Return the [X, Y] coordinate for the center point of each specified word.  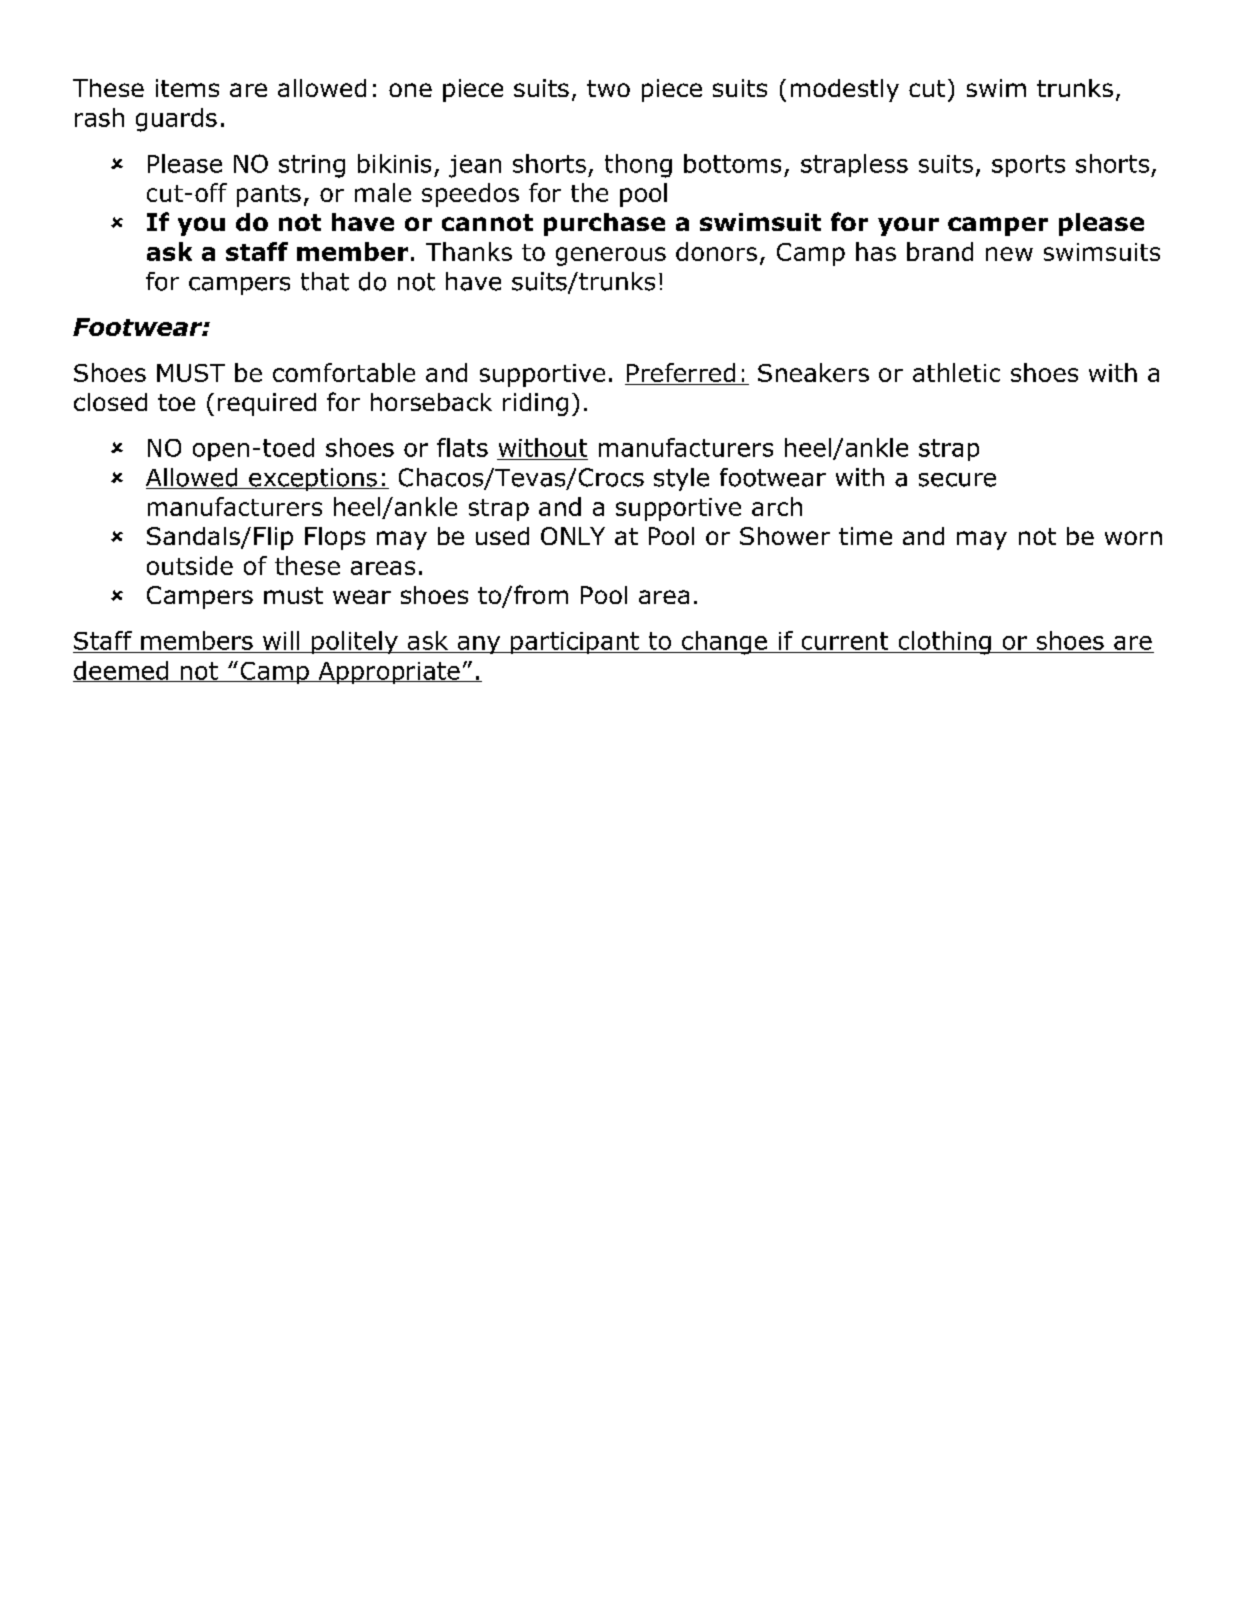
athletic [956, 372]
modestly [845, 90]
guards [176, 120]
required [267, 404]
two [608, 88]
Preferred [681, 372]
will [281, 640]
